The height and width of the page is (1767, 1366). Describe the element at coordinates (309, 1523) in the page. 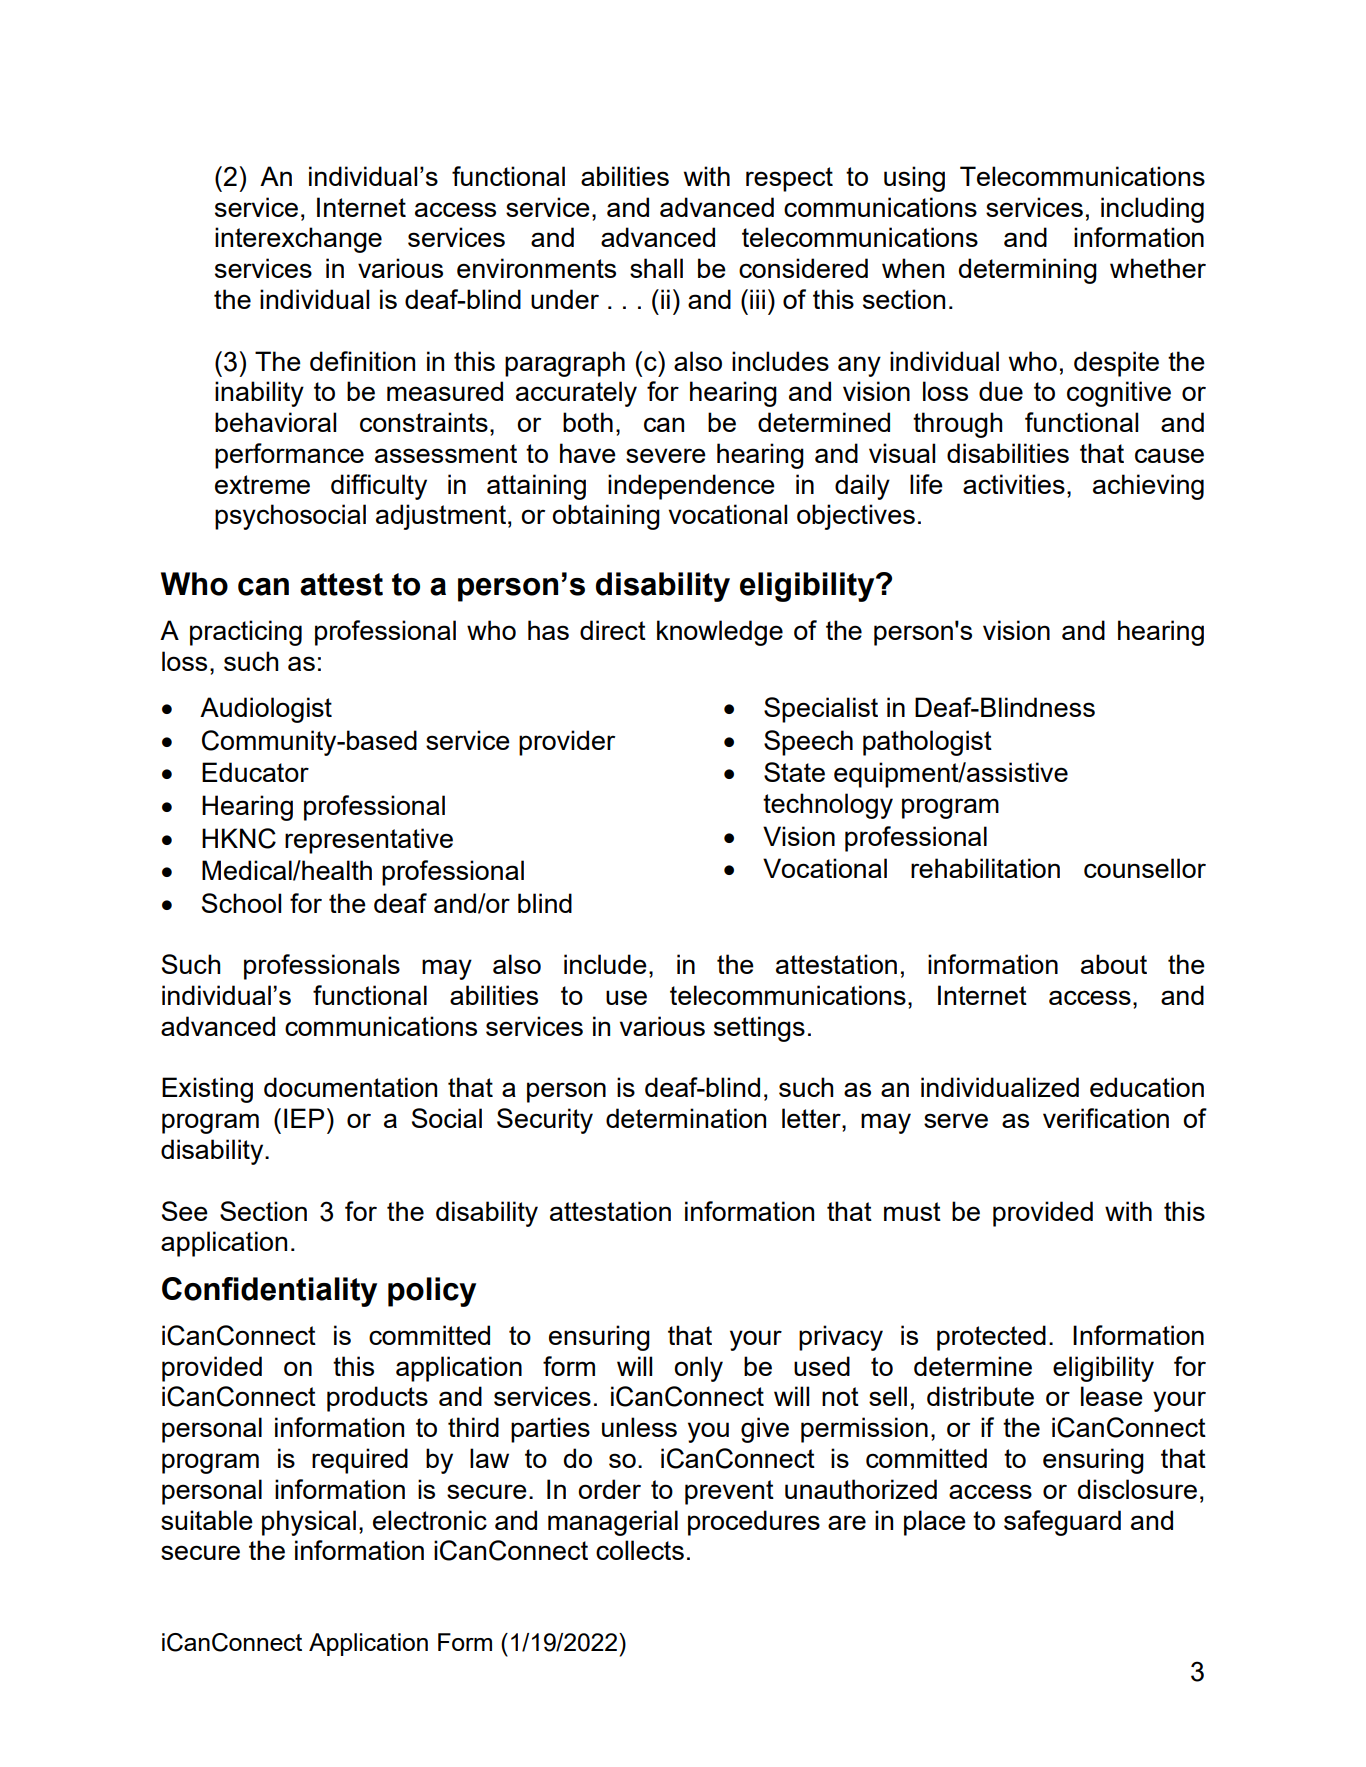

I see `physical` at that location.
